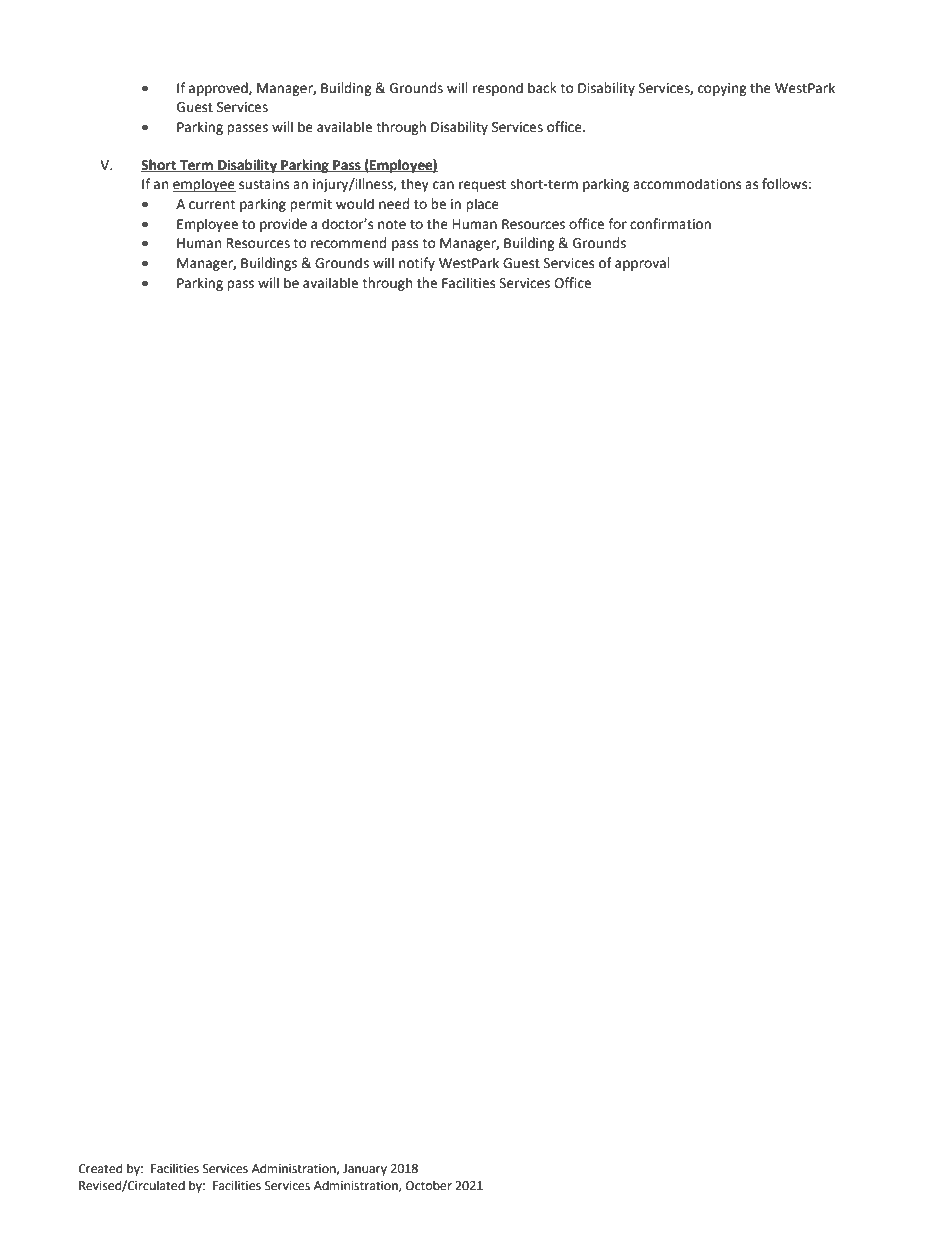 This screenshot has height=1233, width=952. I want to click on accommodations, so click(687, 184).
